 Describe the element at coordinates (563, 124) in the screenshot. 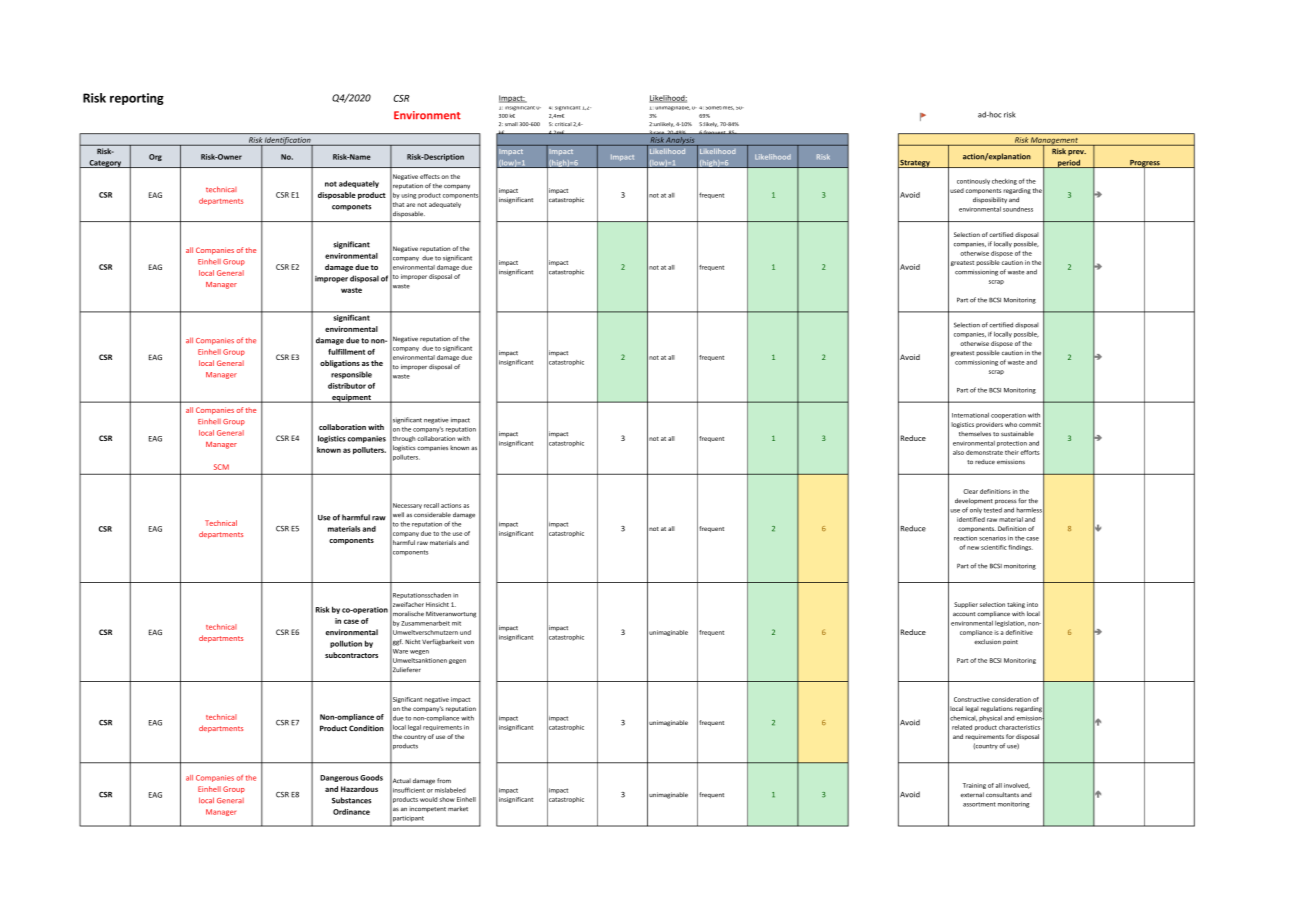

I see `critical` at that location.
